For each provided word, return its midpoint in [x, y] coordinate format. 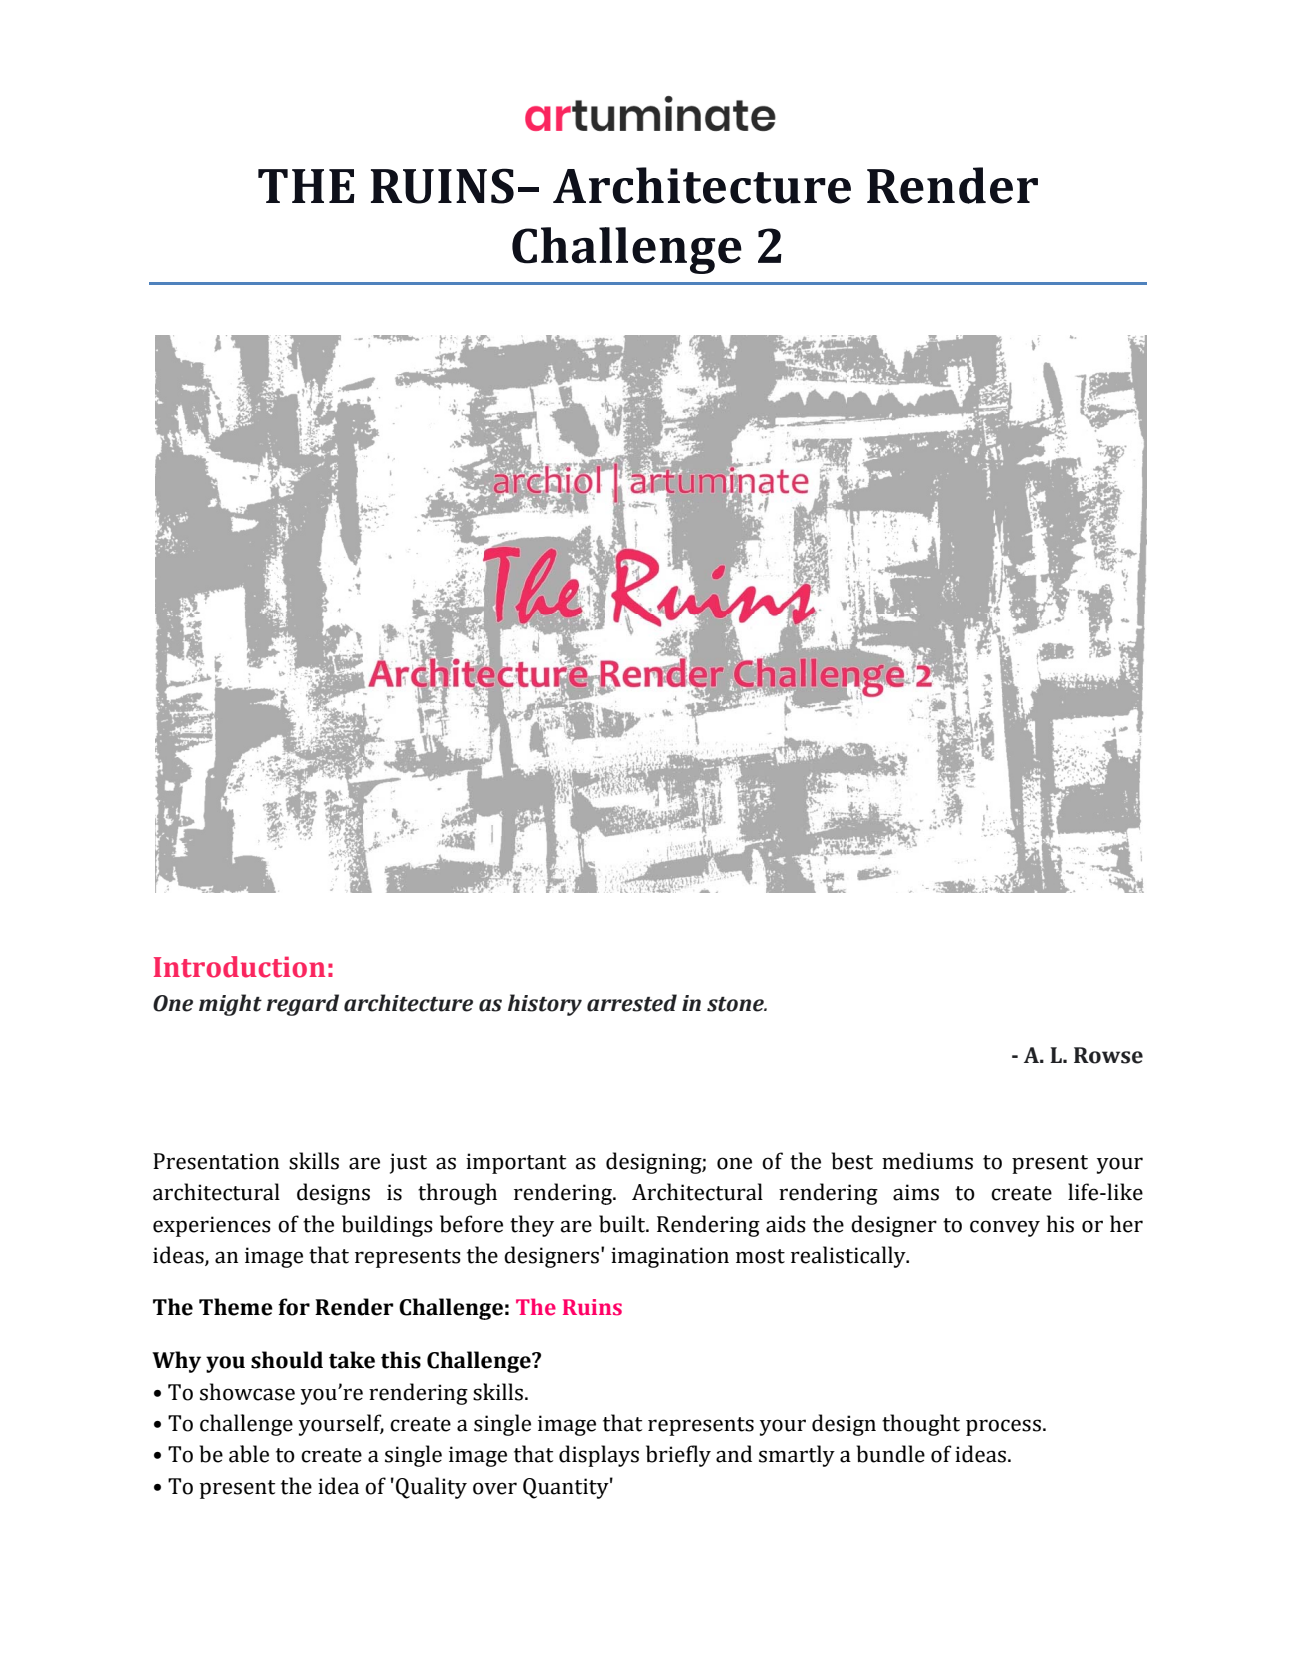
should [287, 1360]
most [760, 1256]
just [408, 1163]
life [1084, 1192]
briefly [678, 1456]
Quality [431, 1488]
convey [1005, 1228]
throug [452, 1194]
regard [302, 1005]
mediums [927, 1161]
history [545, 1005]
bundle [891, 1454]
